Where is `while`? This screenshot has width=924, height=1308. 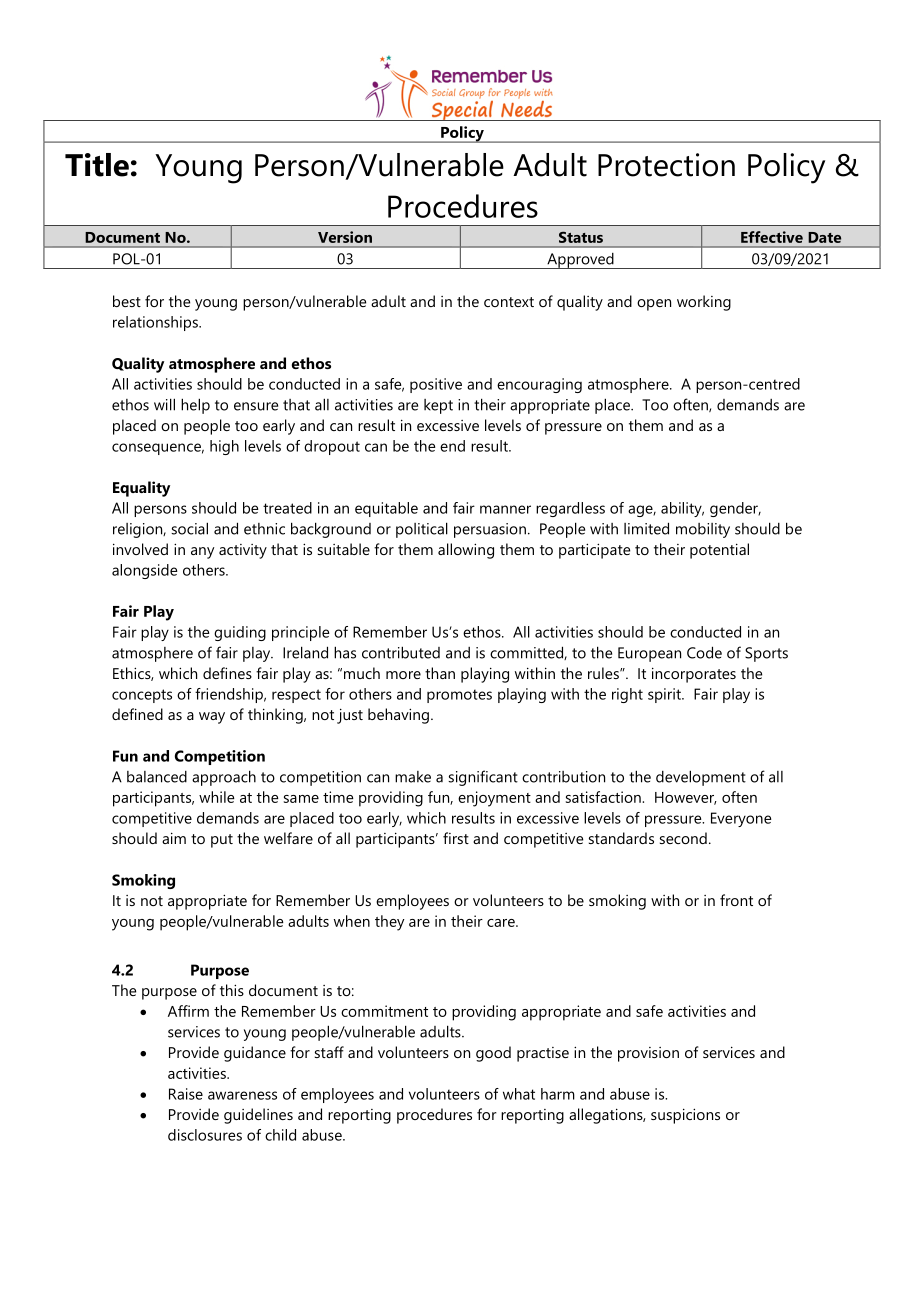
while is located at coordinates (217, 797).
